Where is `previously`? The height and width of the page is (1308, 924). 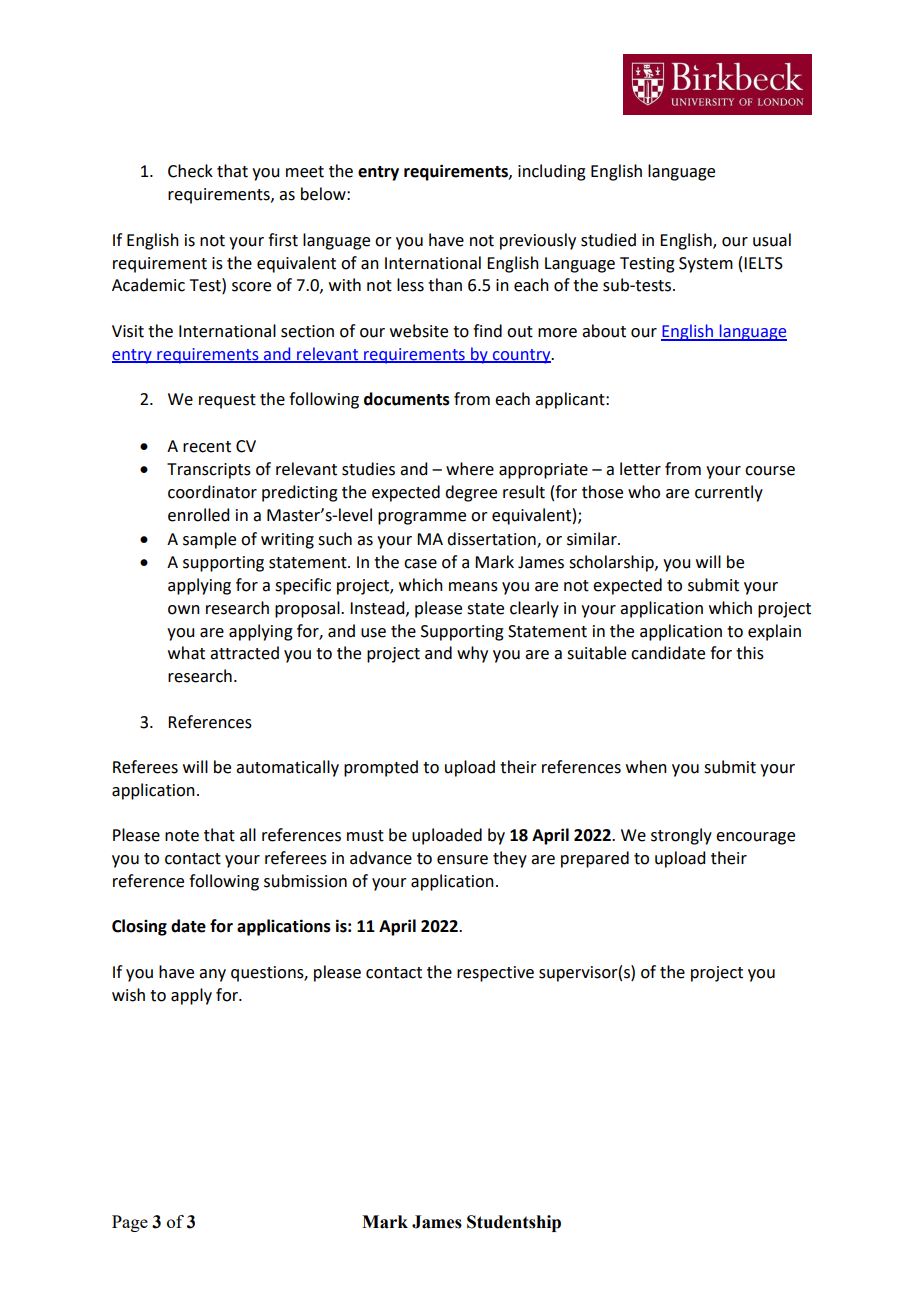 previously is located at coordinates (538, 241).
